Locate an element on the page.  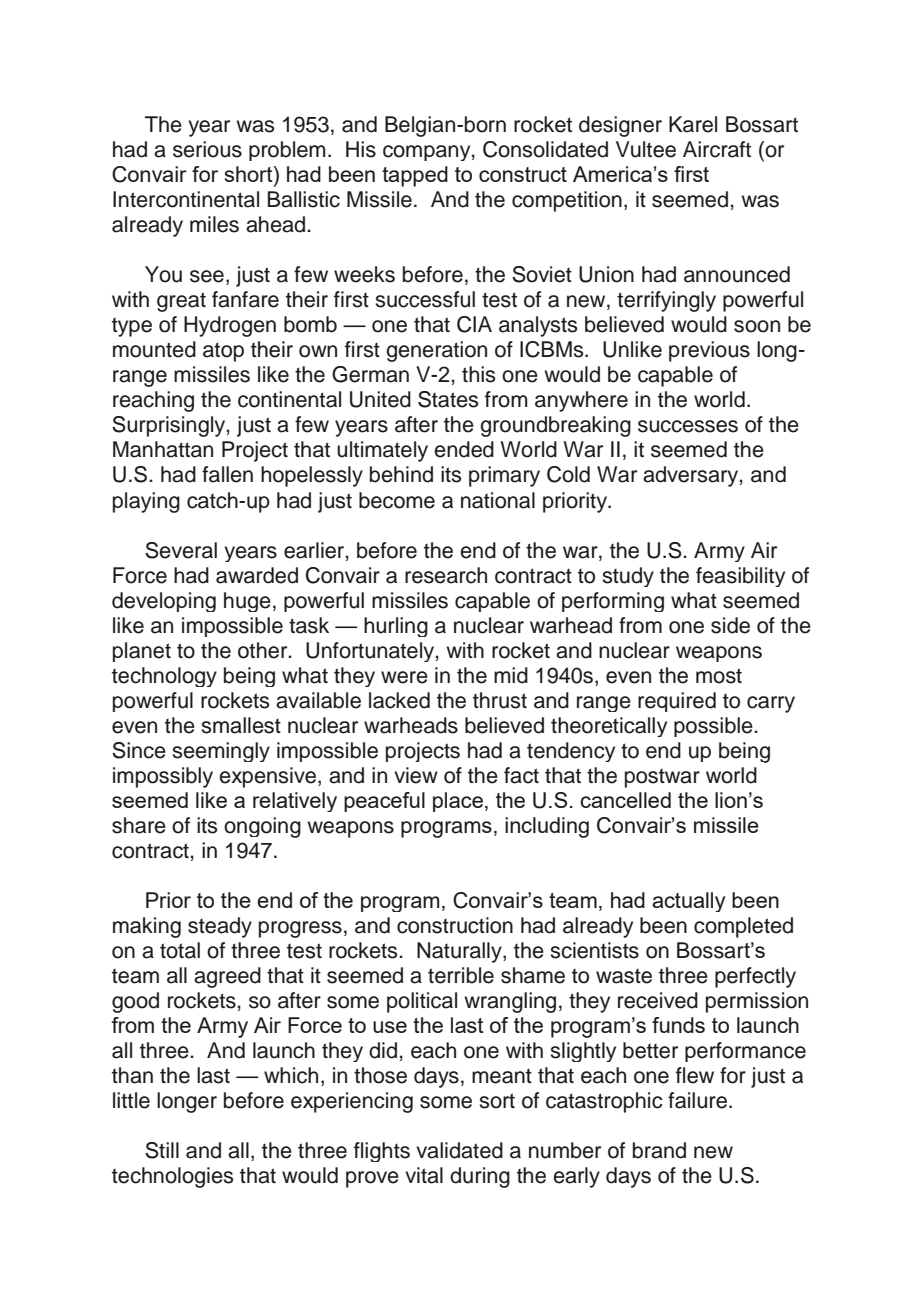
atop is located at coordinates (223, 352).
